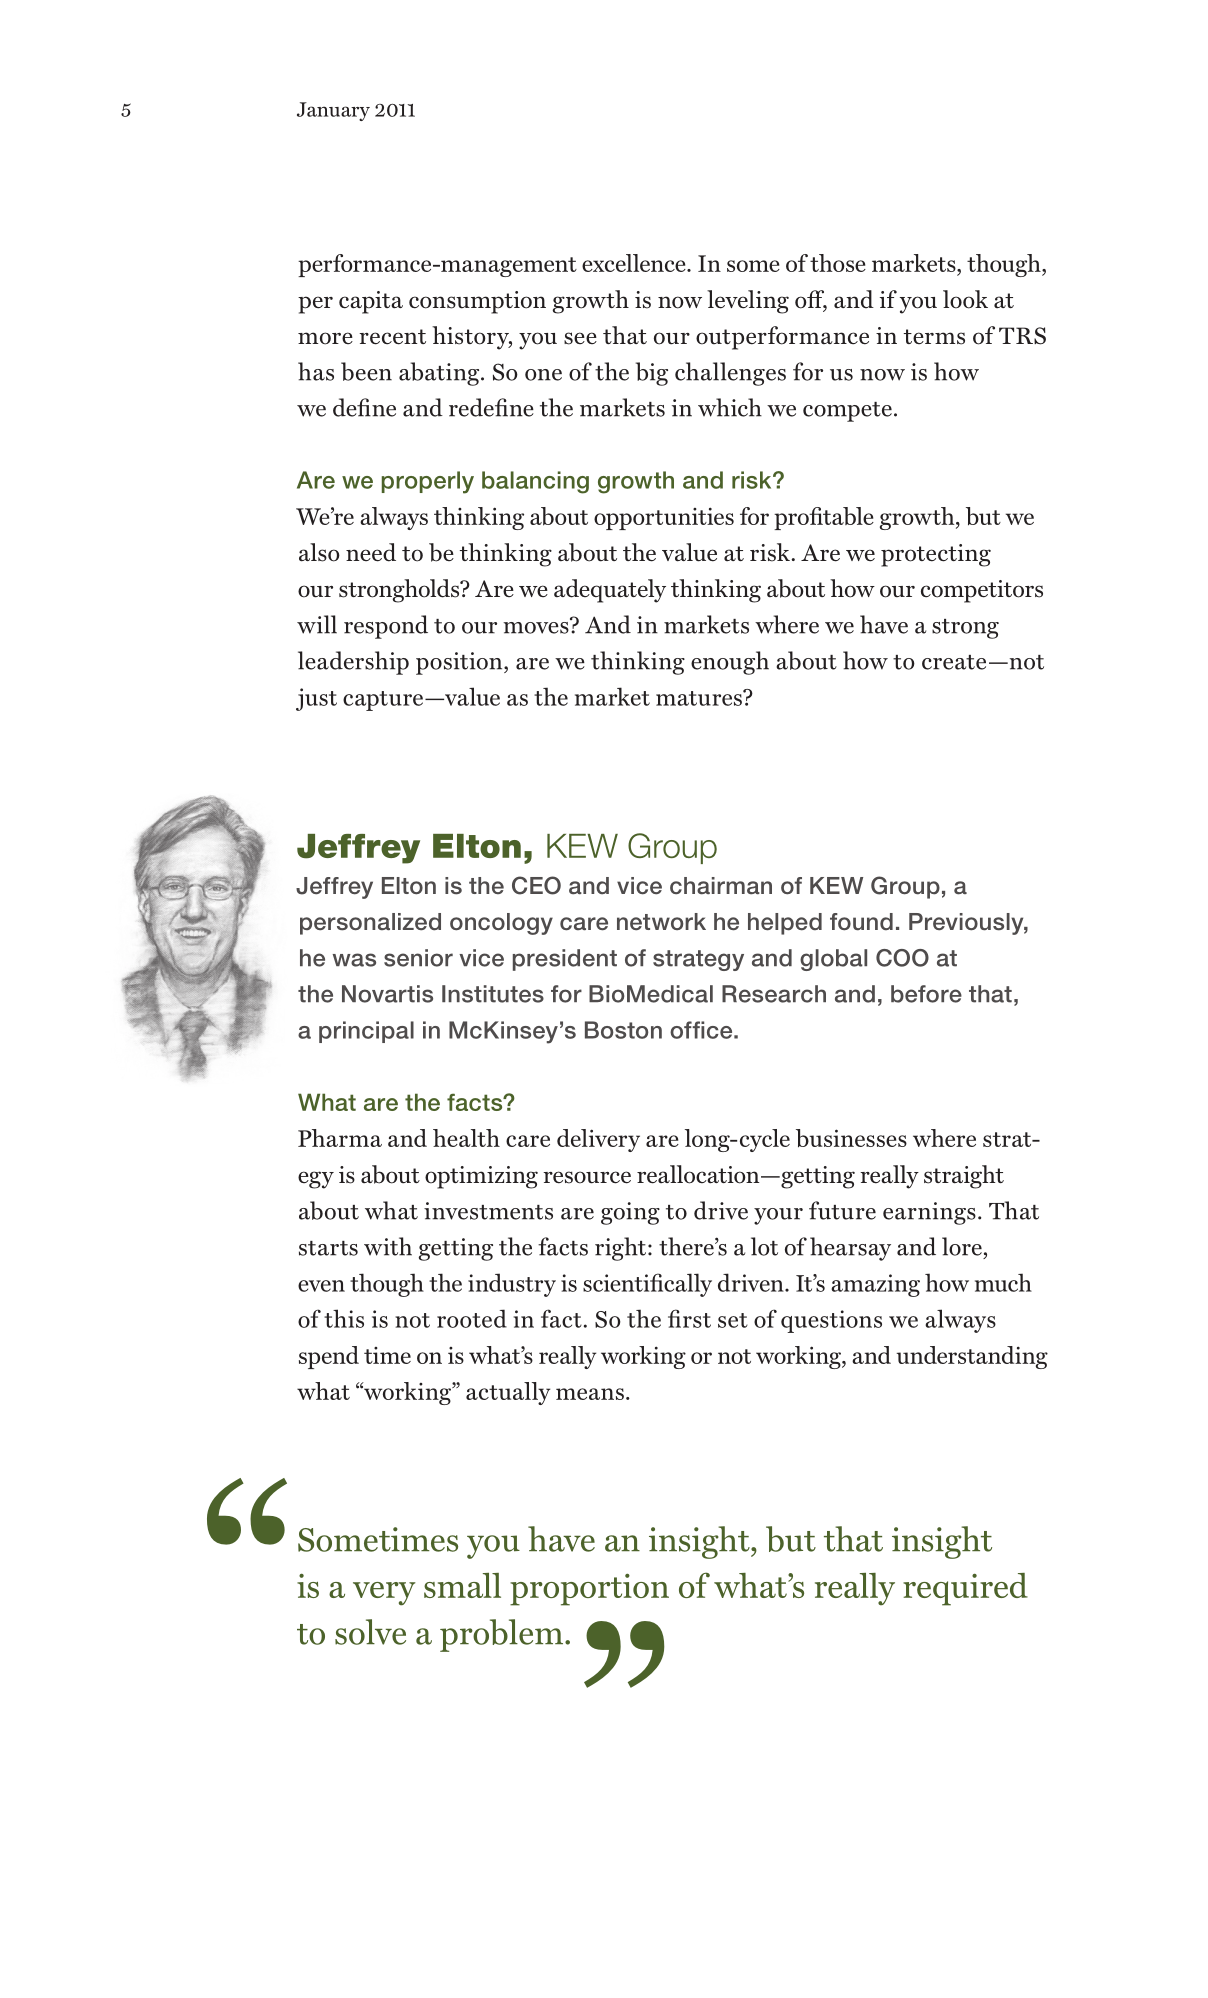 Image resolution: width=1208 pixels, height=1998 pixels. Describe the element at coordinates (370, 1632) in the screenshot. I see `solve` at that location.
